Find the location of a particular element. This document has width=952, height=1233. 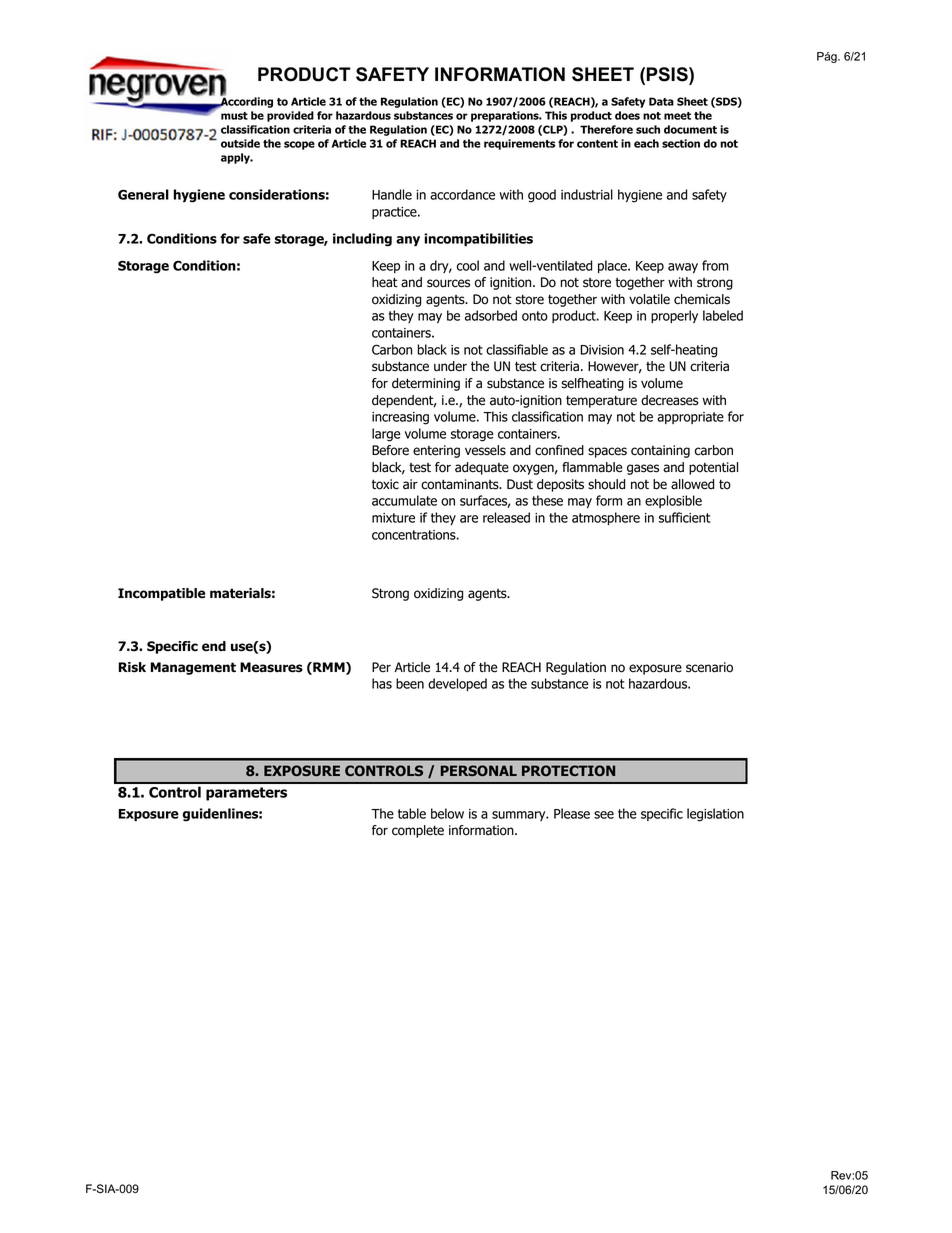

entering is located at coordinates (436, 451).
